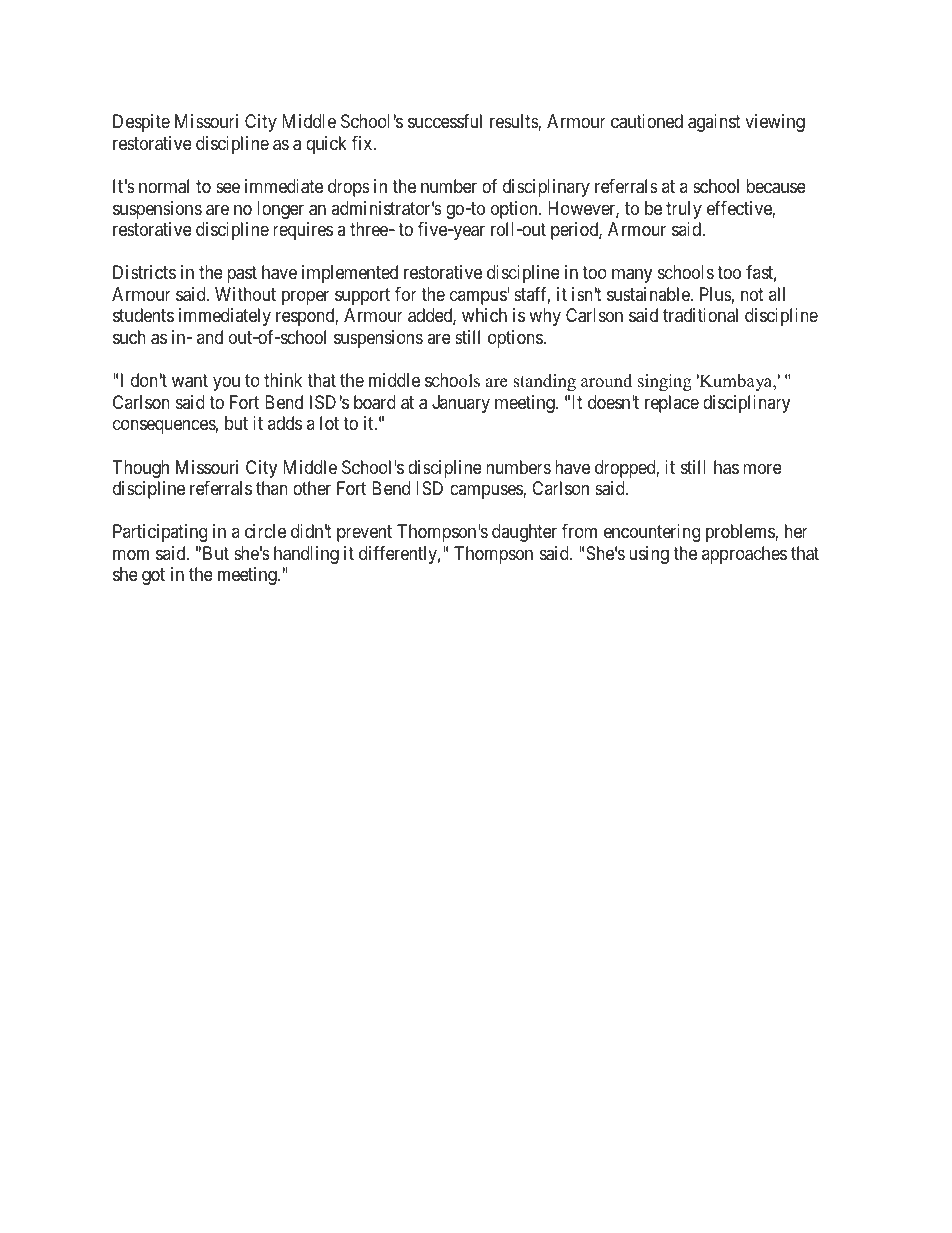  What do you see at coordinates (700, 315) in the screenshot?
I see `traditional` at bounding box center [700, 315].
